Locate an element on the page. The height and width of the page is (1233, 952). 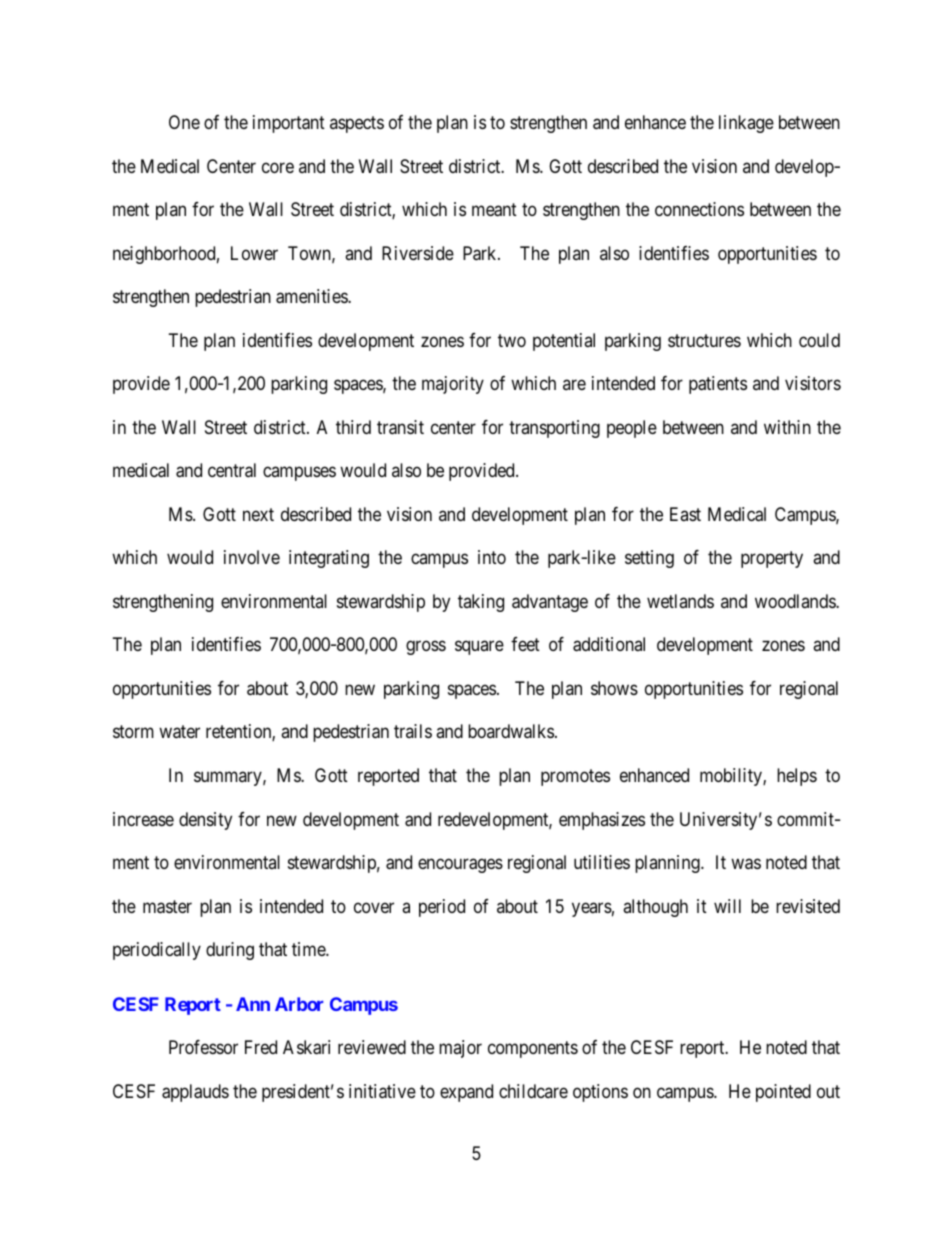
was is located at coordinates (746, 864).
